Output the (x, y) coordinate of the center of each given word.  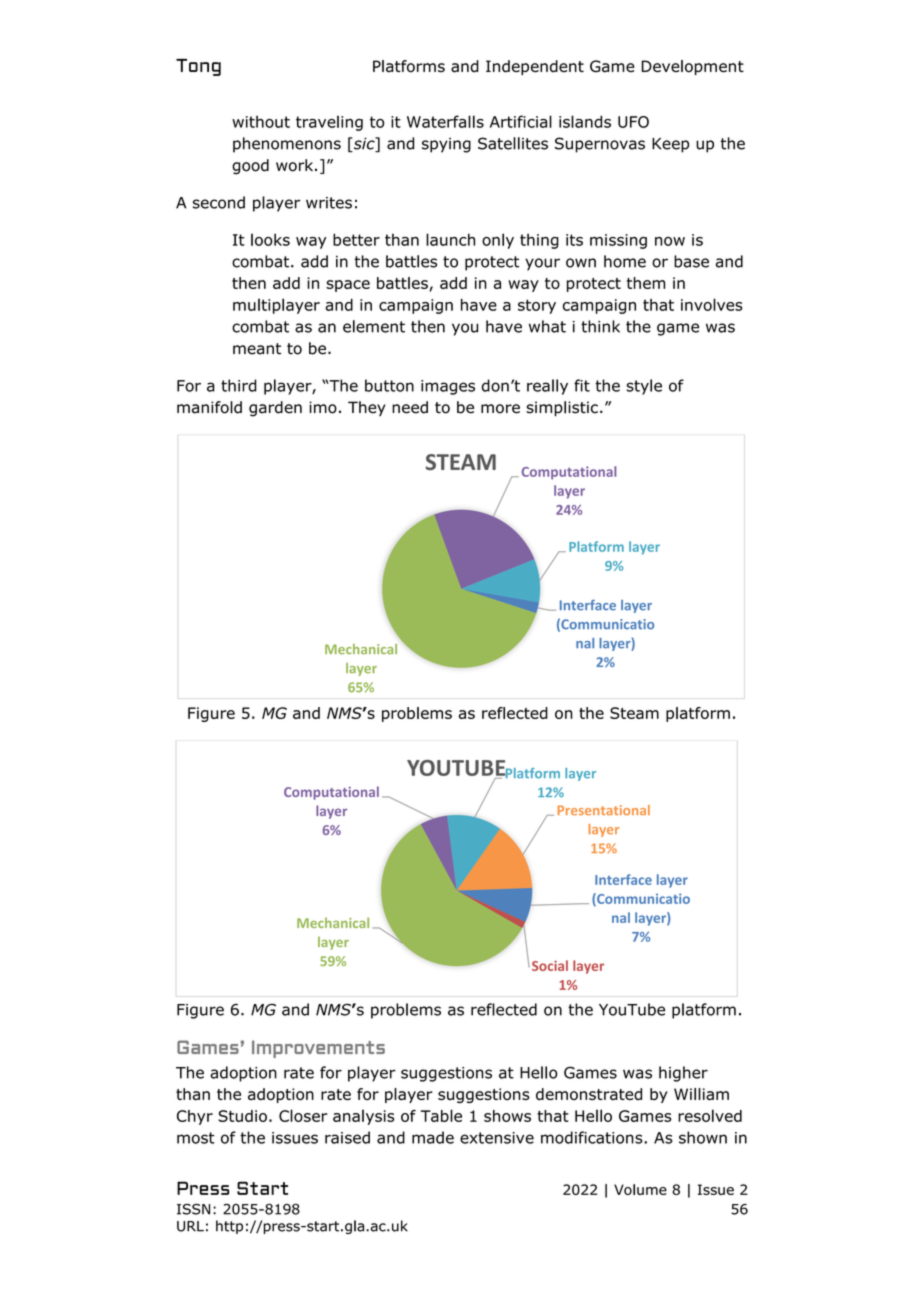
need (410, 407)
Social (550, 965)
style (644, 387)
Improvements (318, 1049)
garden (275, 409)
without (261, 122)
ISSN (193, 1209)
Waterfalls (445, 121)
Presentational (604, 810)
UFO (633, 122)
